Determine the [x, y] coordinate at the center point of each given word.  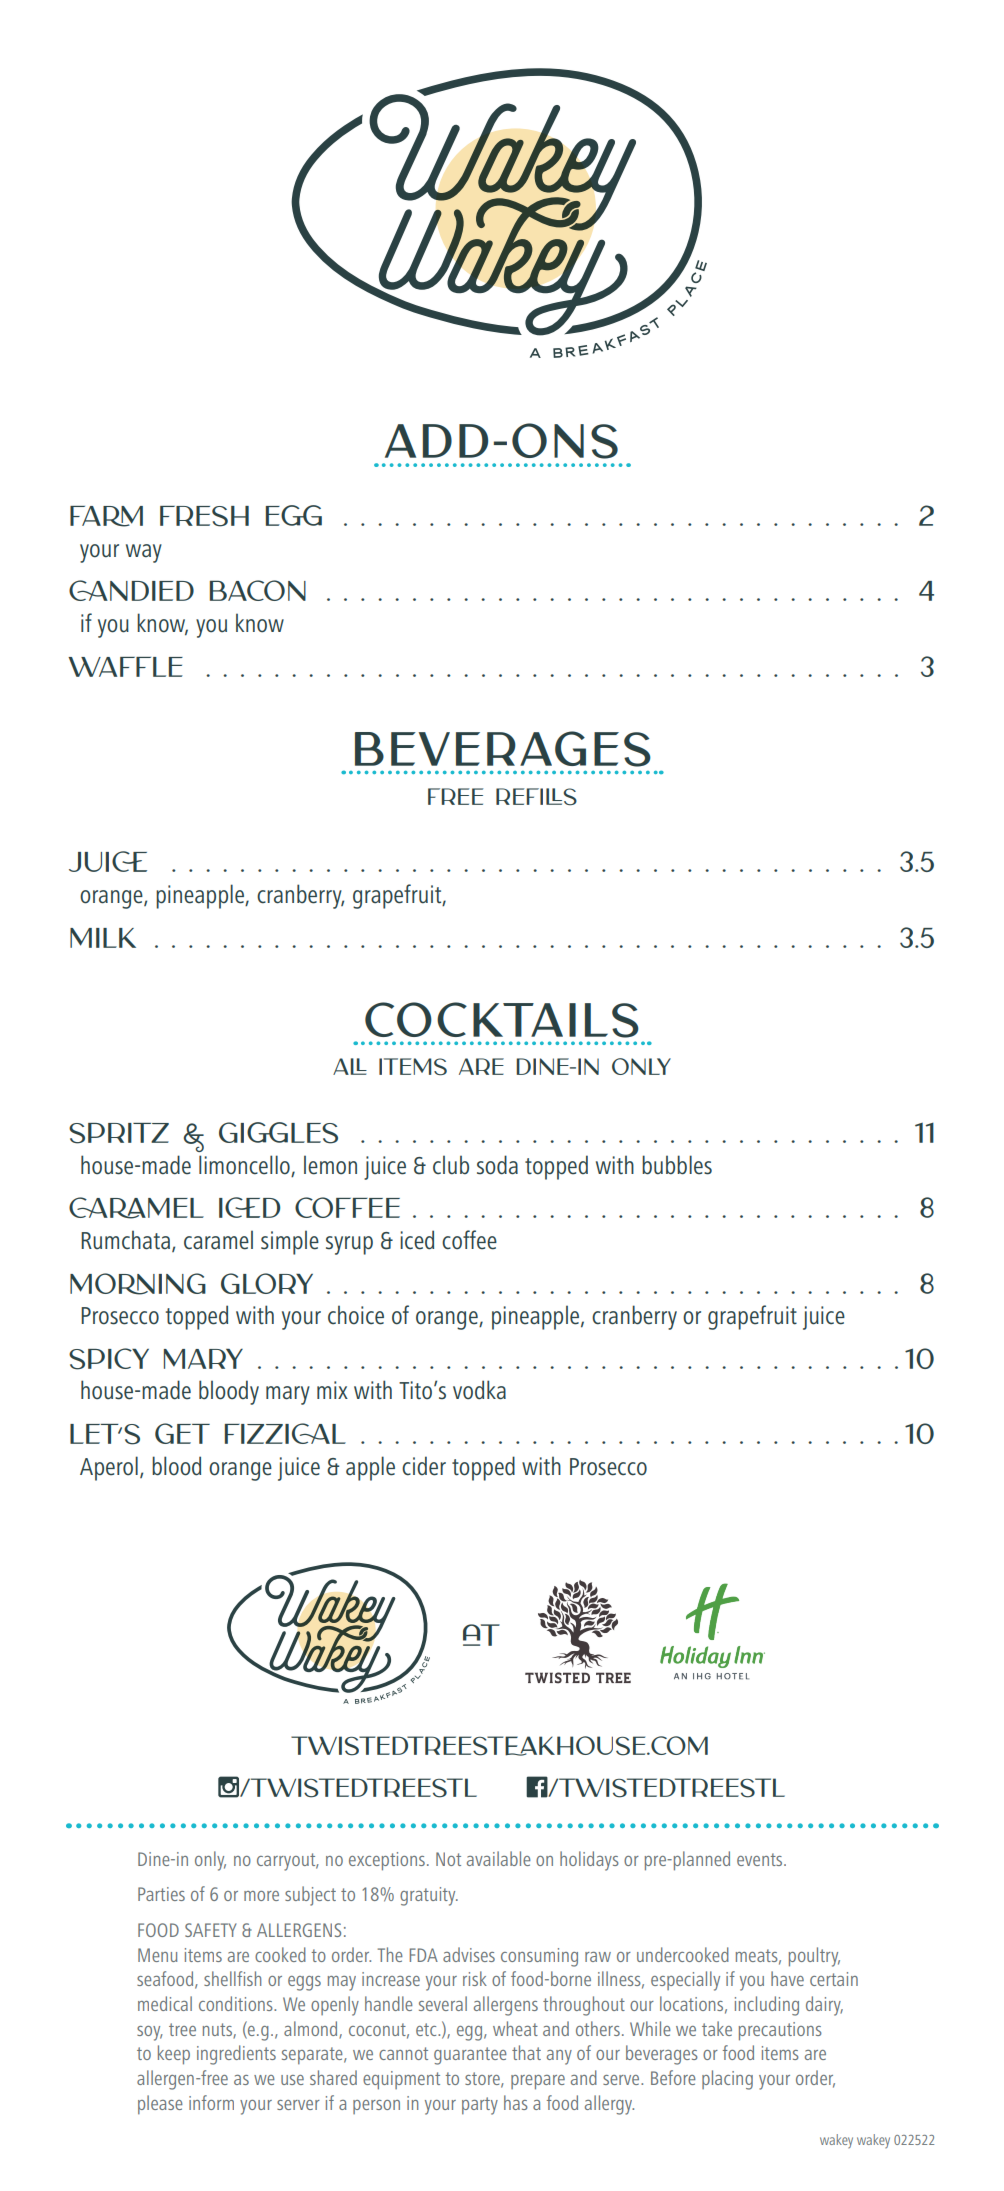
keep [174, 2055]
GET [182, 1433]
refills [536, 797]
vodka [479, 1390]
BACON [258, 590]
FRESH [204, 516]
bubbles [677, 1165]
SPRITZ [119, 1133]
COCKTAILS [502, 1020]
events [761, 1859]
